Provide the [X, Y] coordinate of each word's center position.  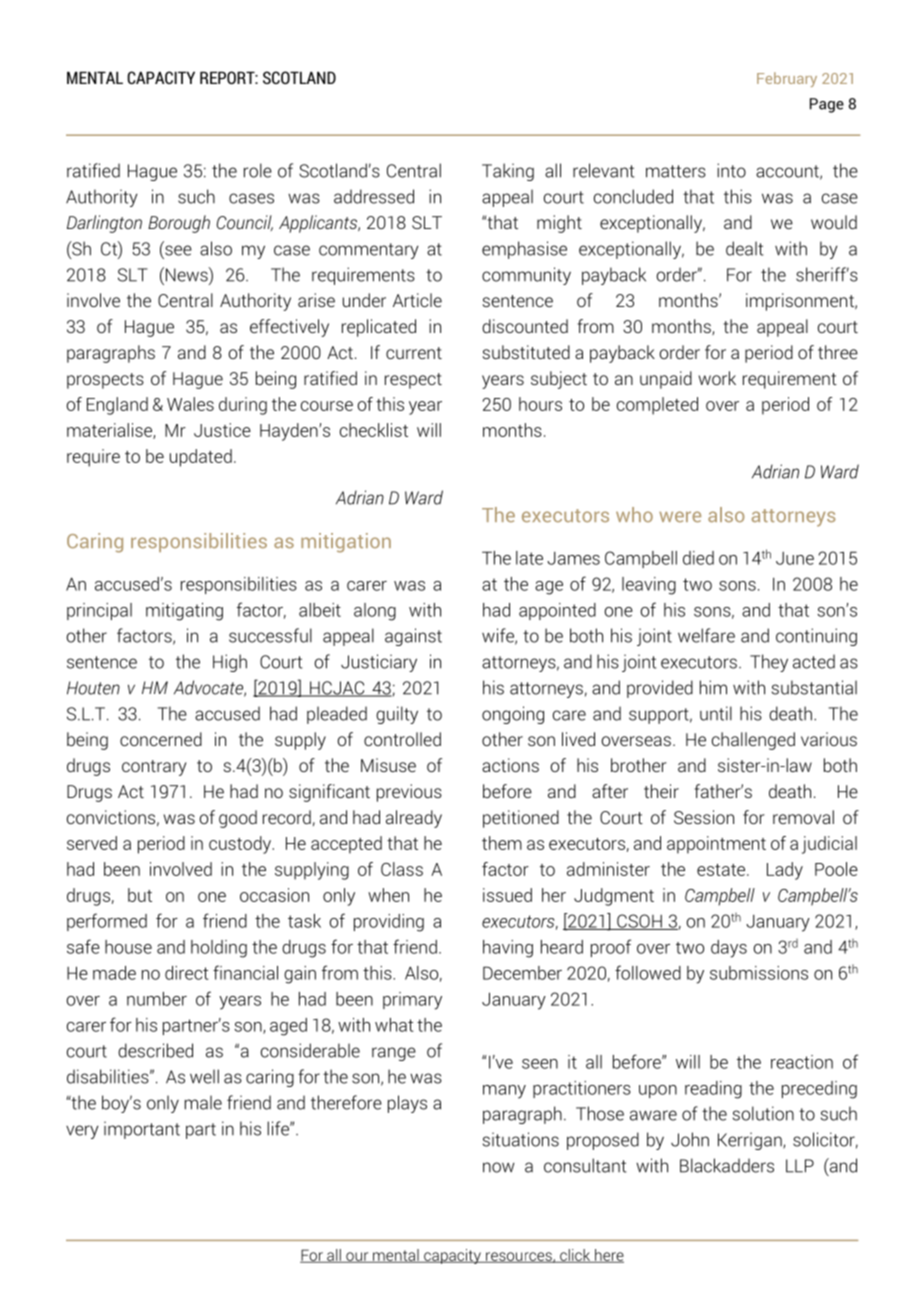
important [142, 1130]
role [258, 170]
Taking [508, 172]
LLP [800, 1166]
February [787, 79]
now [498, 1167]
